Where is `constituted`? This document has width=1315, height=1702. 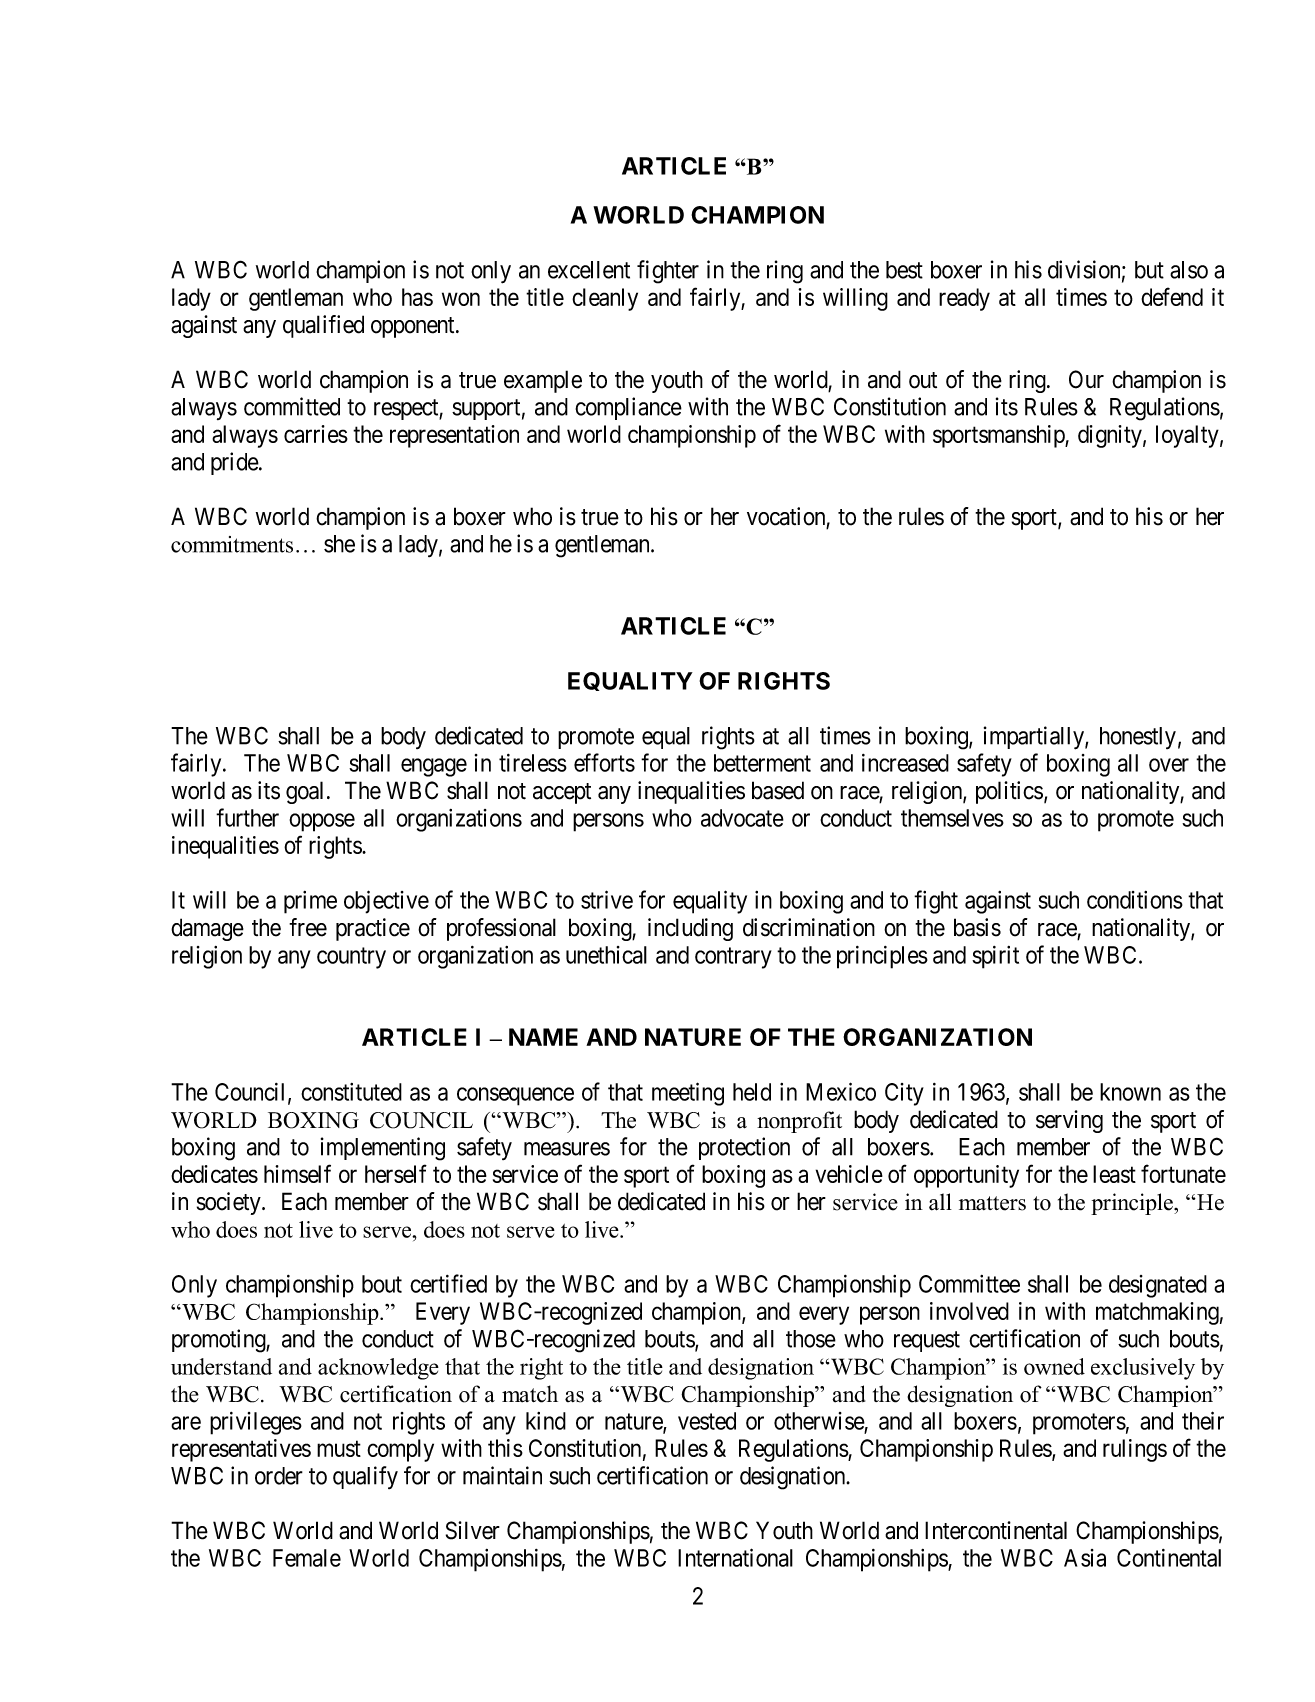 constituted is located at coordinates (351, 1092).
